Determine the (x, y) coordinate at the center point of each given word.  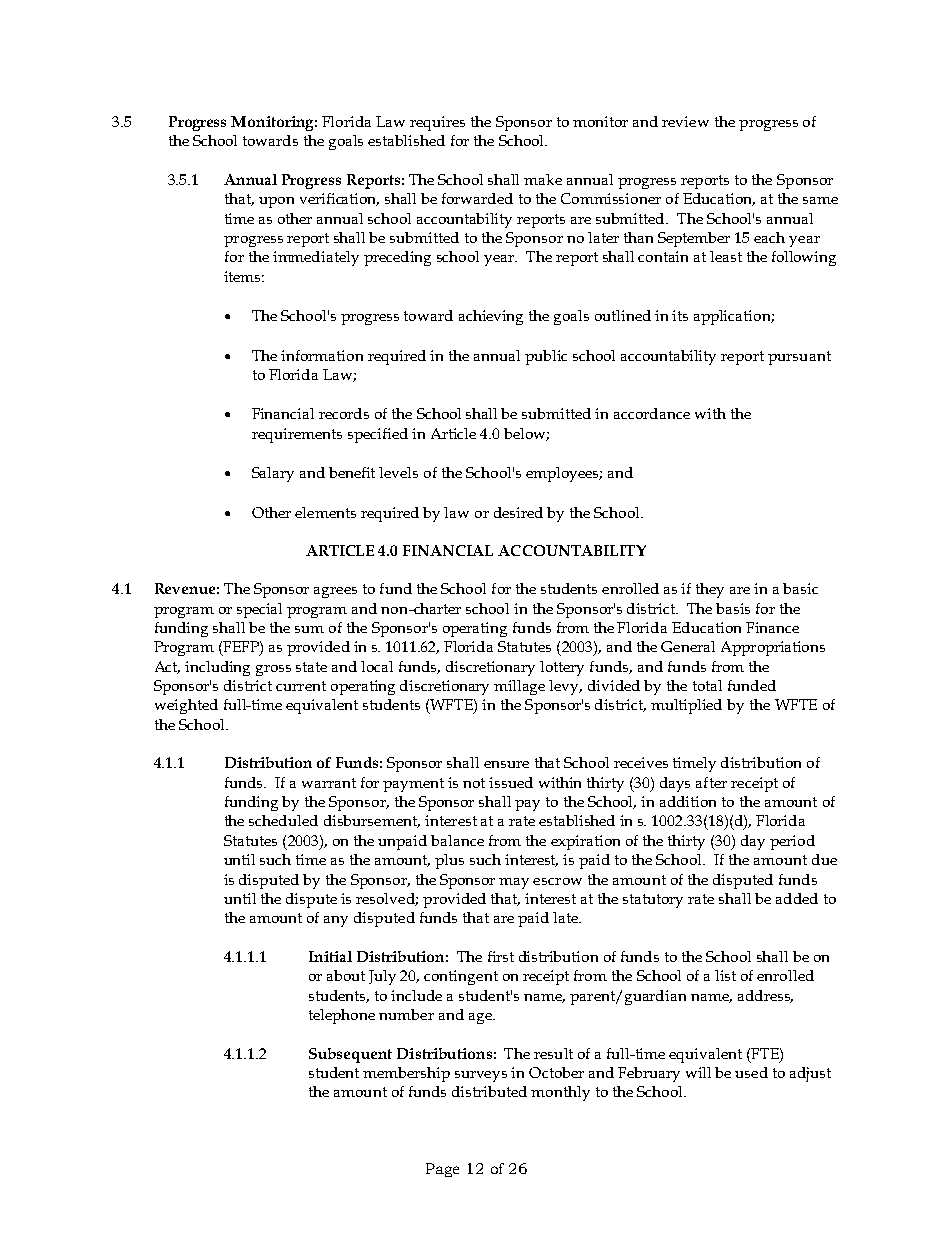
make (543, 179)
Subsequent (350, 1055)
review (685, 121)
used (751, 1072)
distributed (489, 1091)
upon (276, 202)
